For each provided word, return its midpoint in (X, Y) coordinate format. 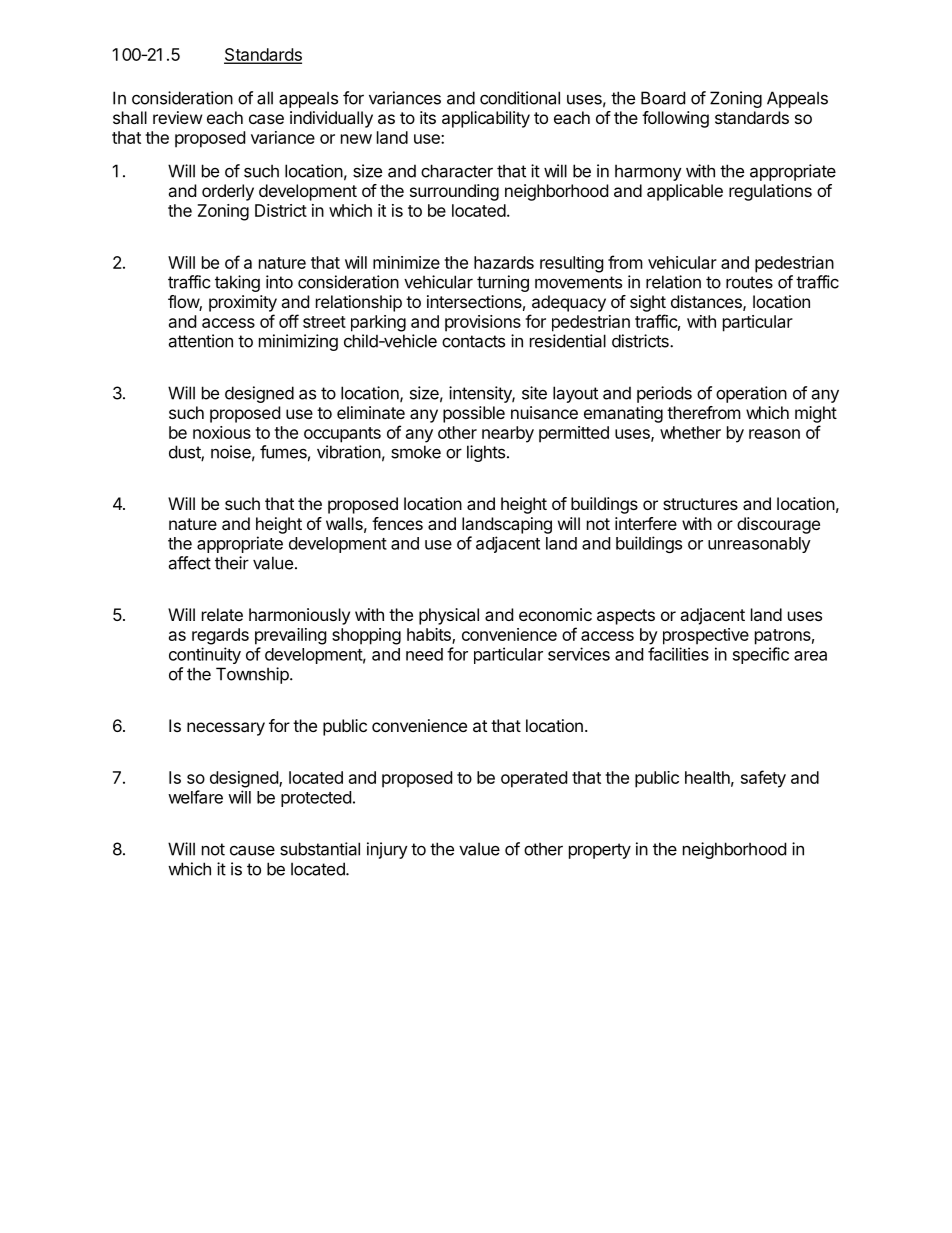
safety (763, 779)
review (178, 117)
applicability (486, 119)
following (675, 119)
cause (252, 850)
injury (387, 850)
